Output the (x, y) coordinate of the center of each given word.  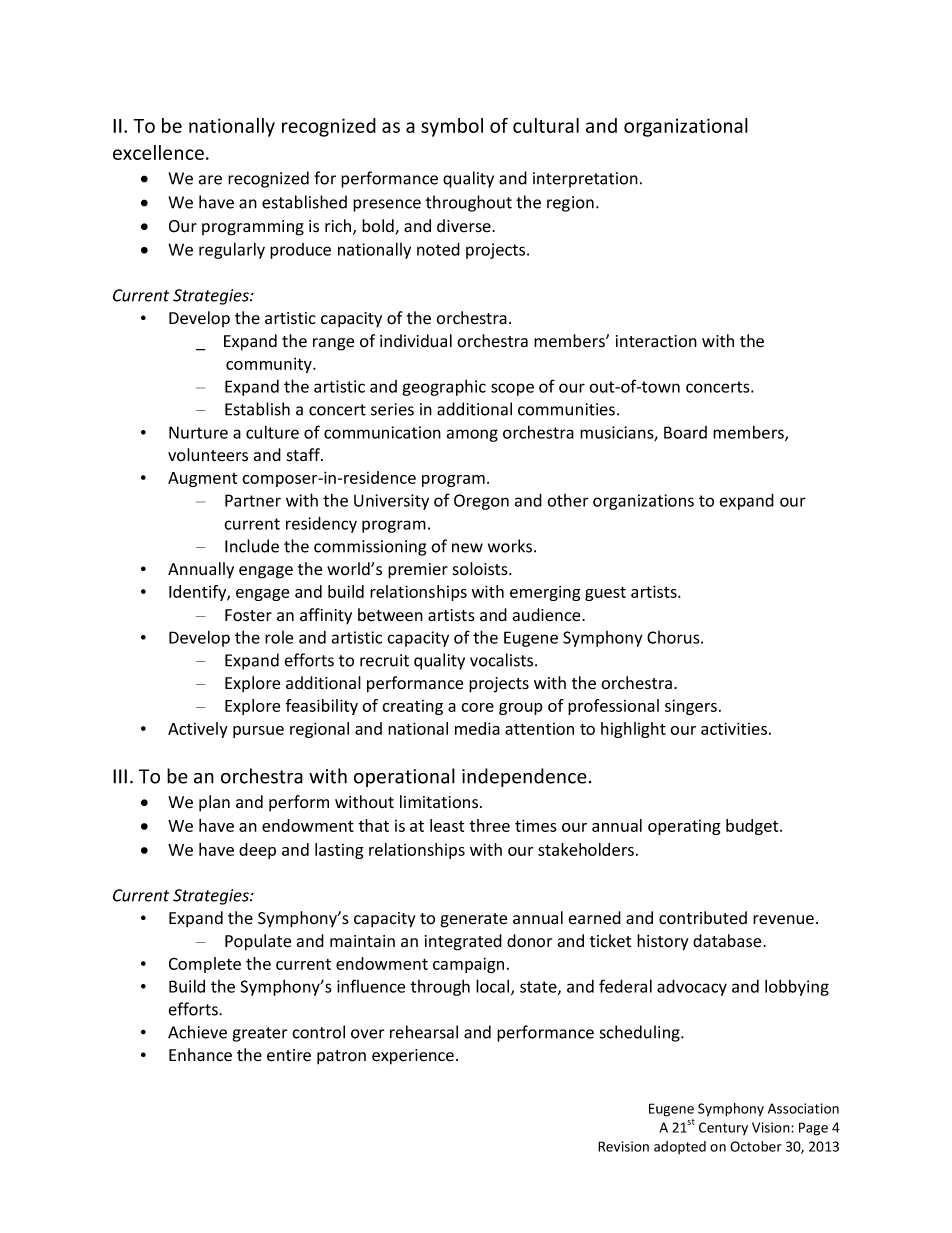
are (210, 180)
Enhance (200, 1055)
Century (723, 1128)
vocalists (503, 660)
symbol (452, 127)
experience (413, 1057)
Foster (248, 615)
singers (691, 707)
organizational (686, 127)
